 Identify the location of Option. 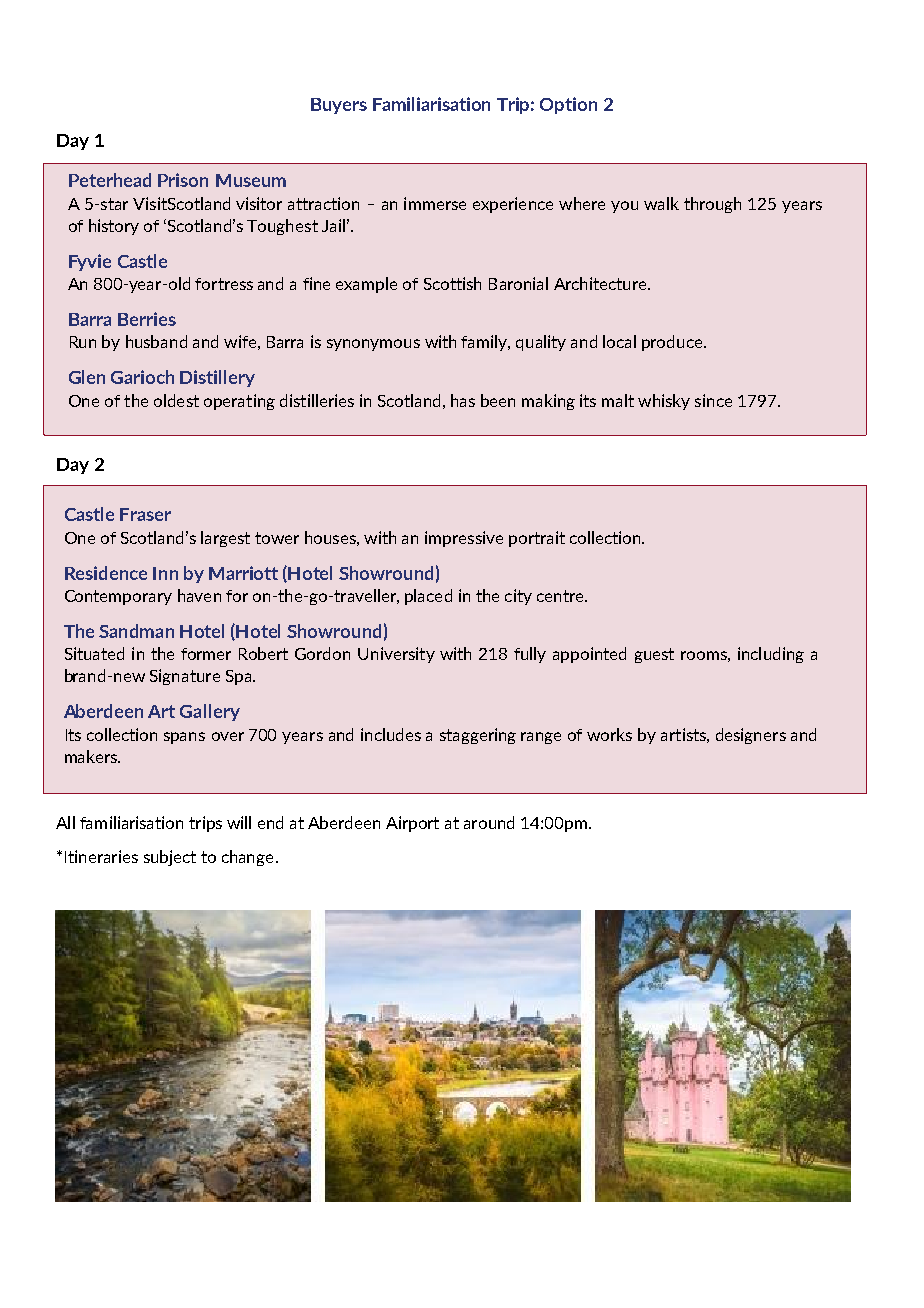
(568, 105).
